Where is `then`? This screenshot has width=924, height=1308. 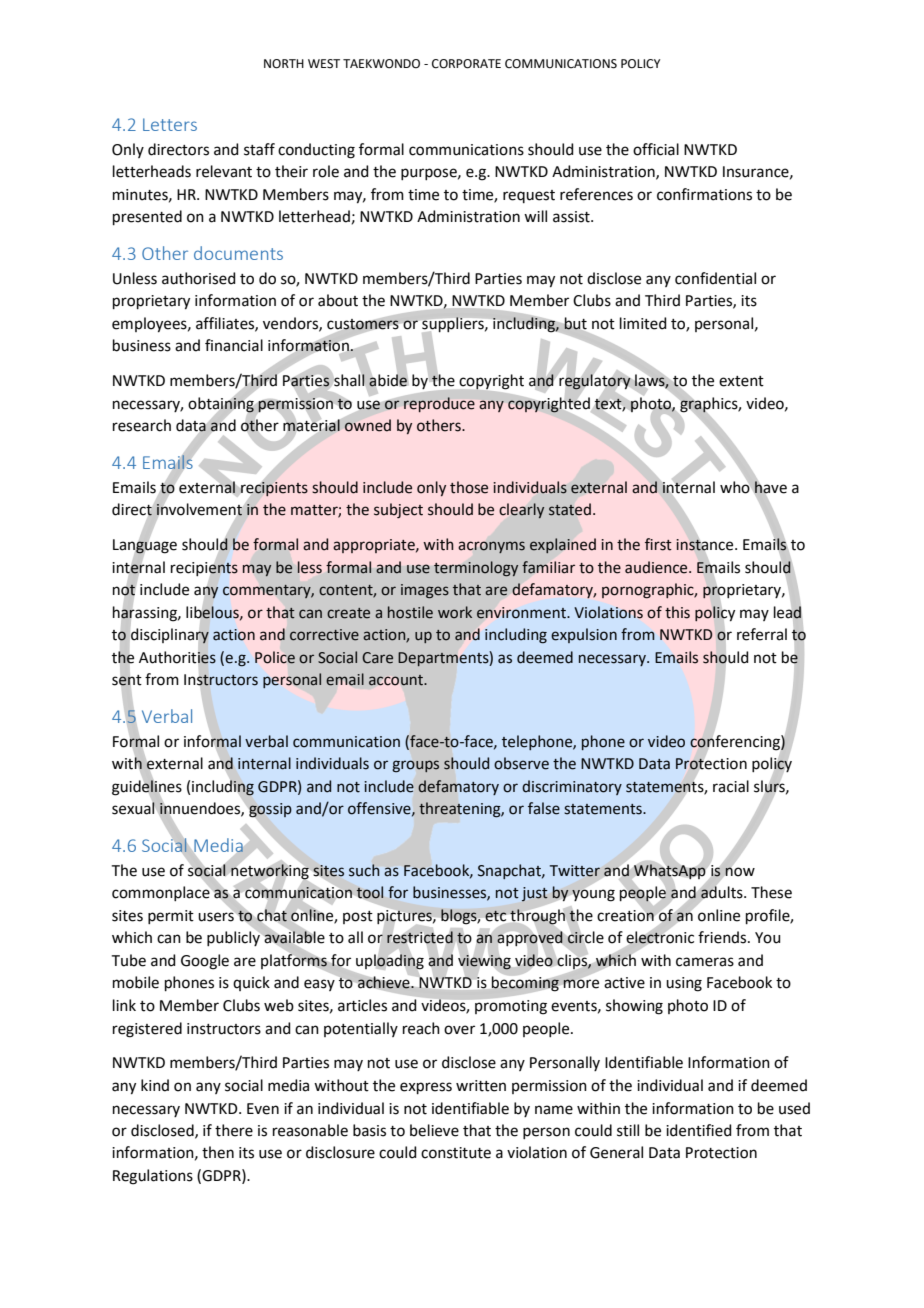
then is located at coordinates (218, 1152).
